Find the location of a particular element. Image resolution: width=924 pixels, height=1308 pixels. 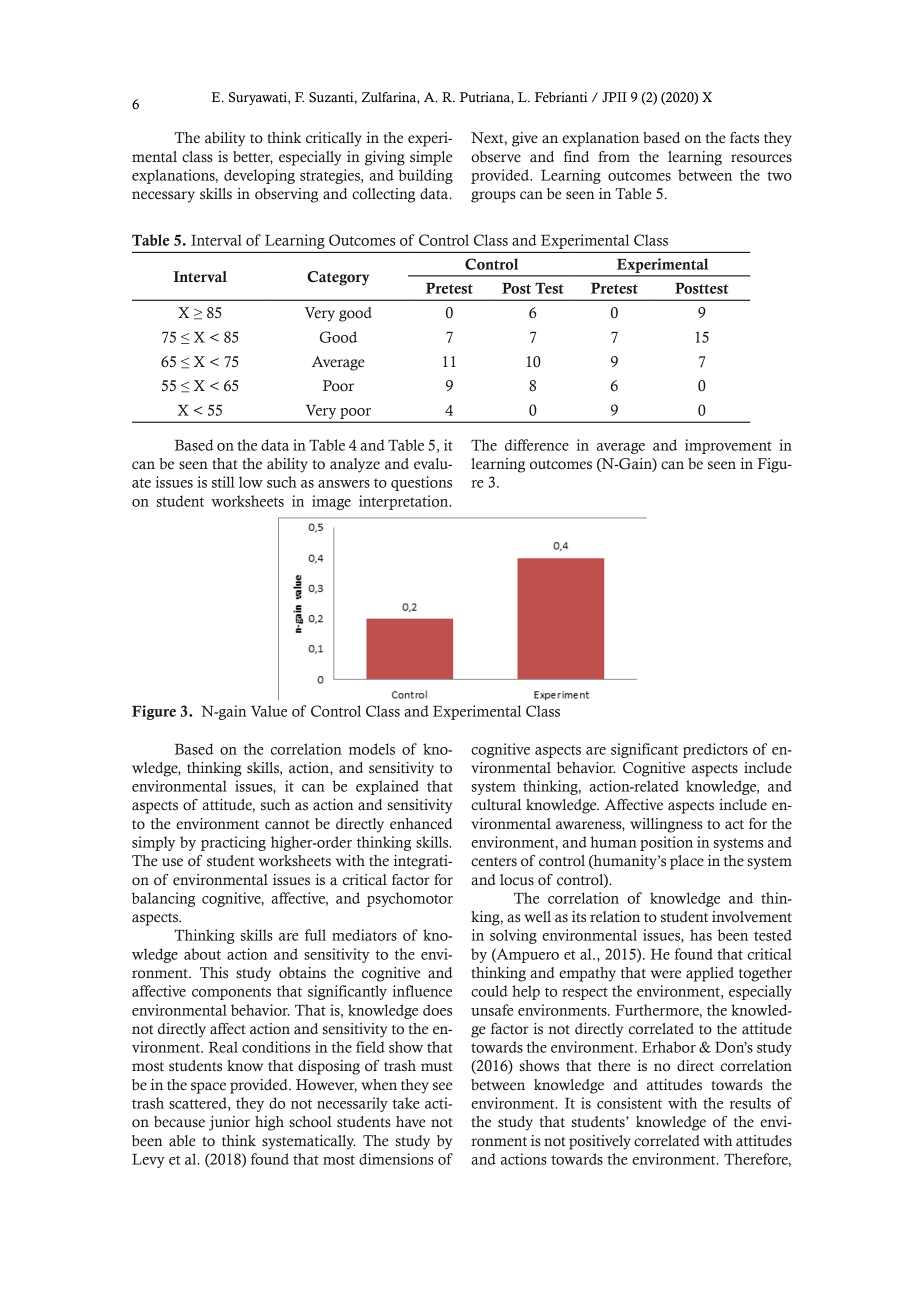

difference is located at coordinates (537, 445).
